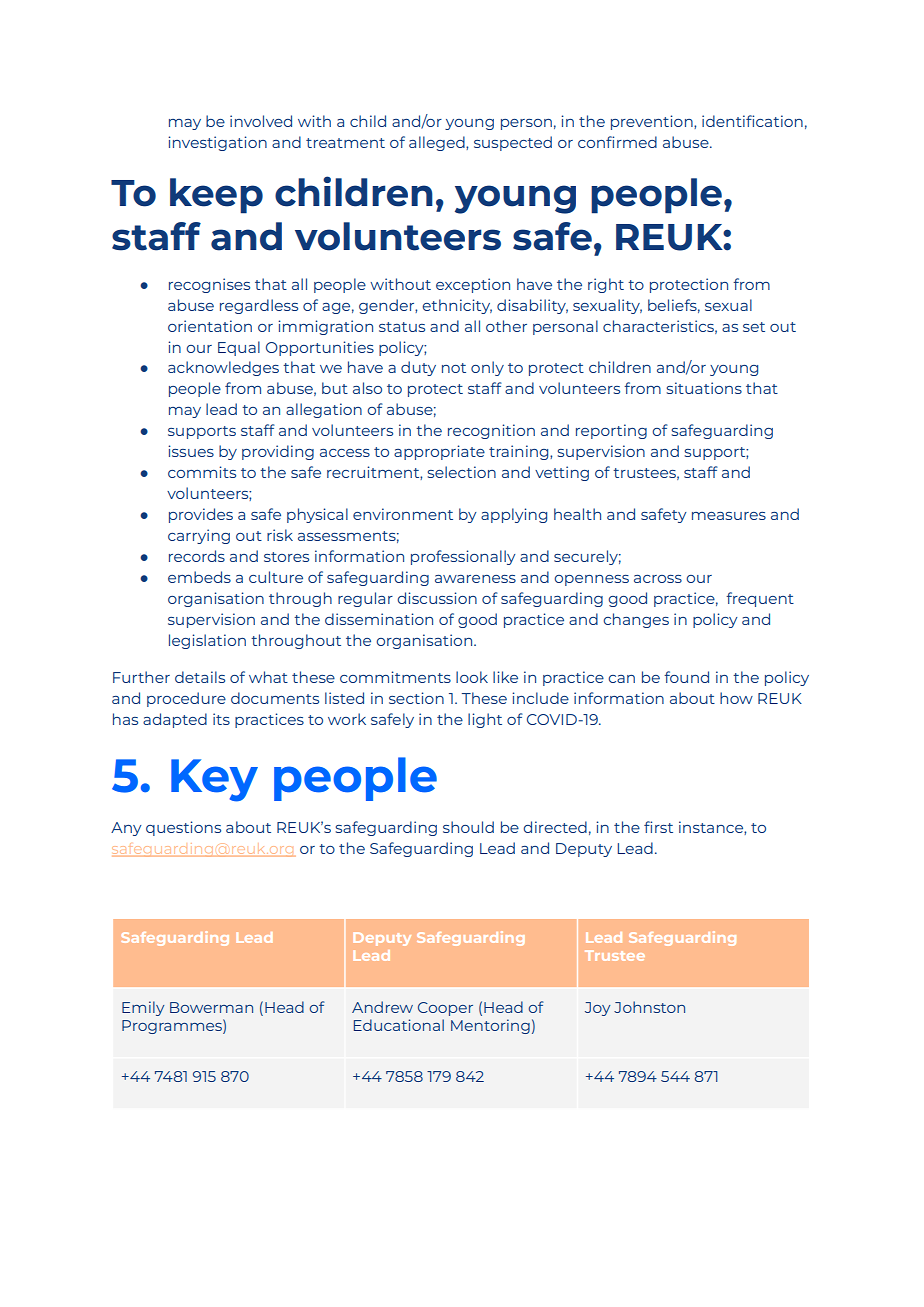 The width and height of the screenshot is (924, 1307). What do you see at coordinates (468, 827) in the screenshot?
I see `should` at bounding box center [468, 827].
